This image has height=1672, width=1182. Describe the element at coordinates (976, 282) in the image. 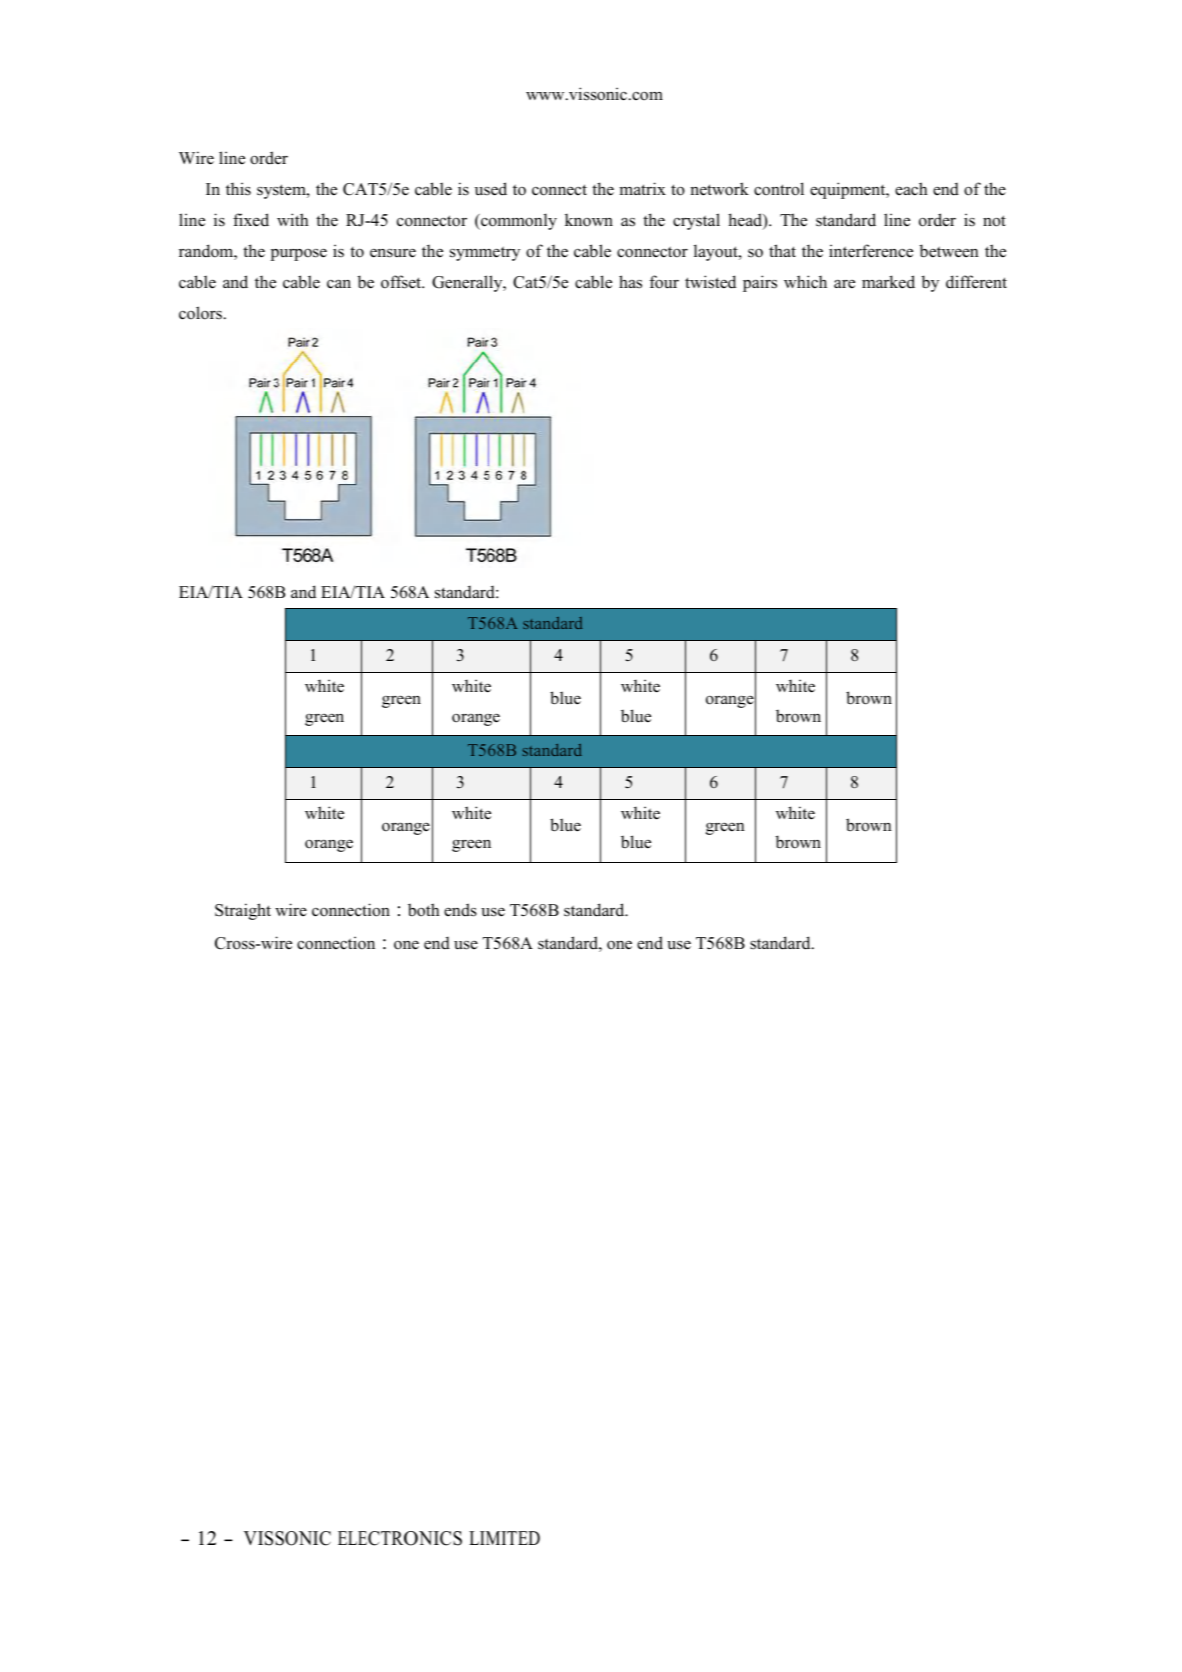

I see `different` at that location.
